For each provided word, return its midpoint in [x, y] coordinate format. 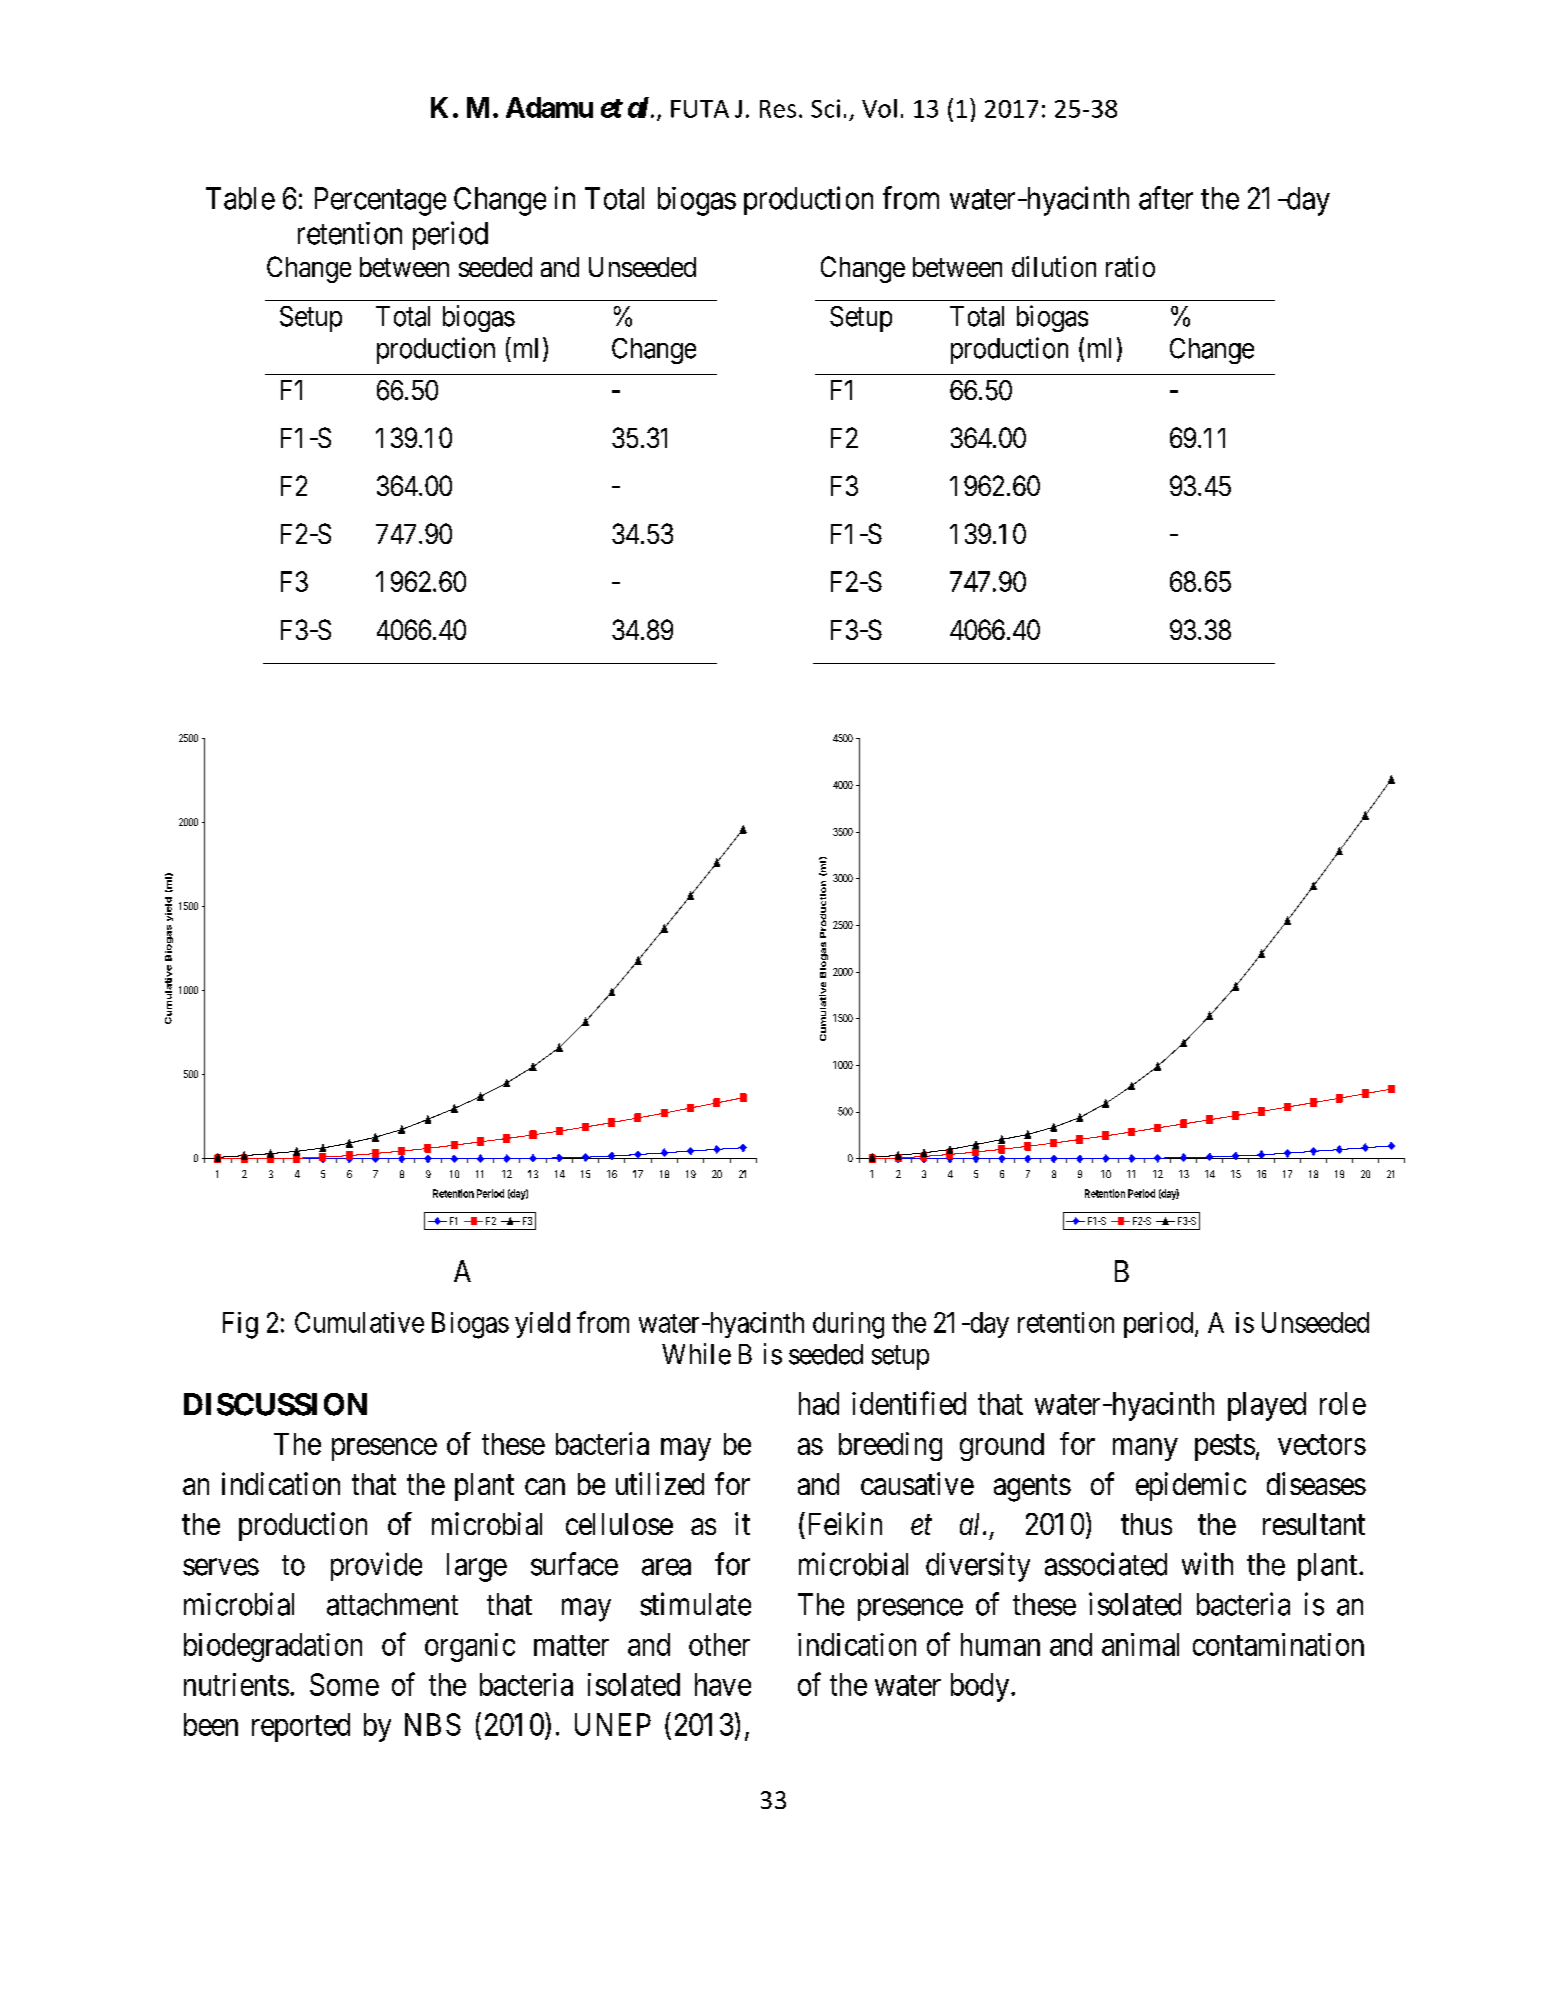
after [1166, 198]
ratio [1130, 266]
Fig [240, 1325]
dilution [1054, 266]
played [1267, 1406]
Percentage [380, 201]
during [848, 1325]
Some [344, 1684]
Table [240, 198]
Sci [825, 108]
